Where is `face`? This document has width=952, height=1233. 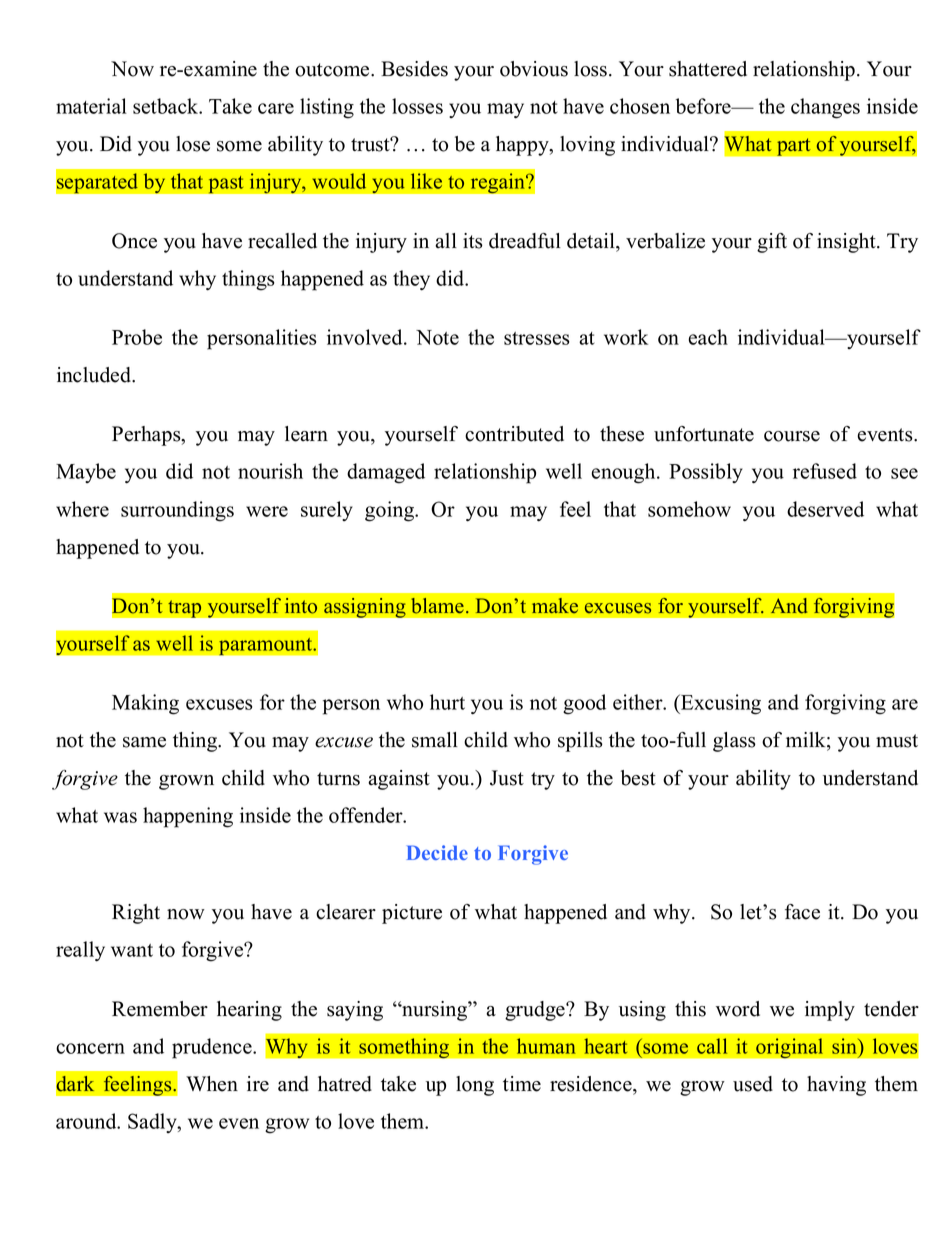 face is located at coordinates (802, 912).
